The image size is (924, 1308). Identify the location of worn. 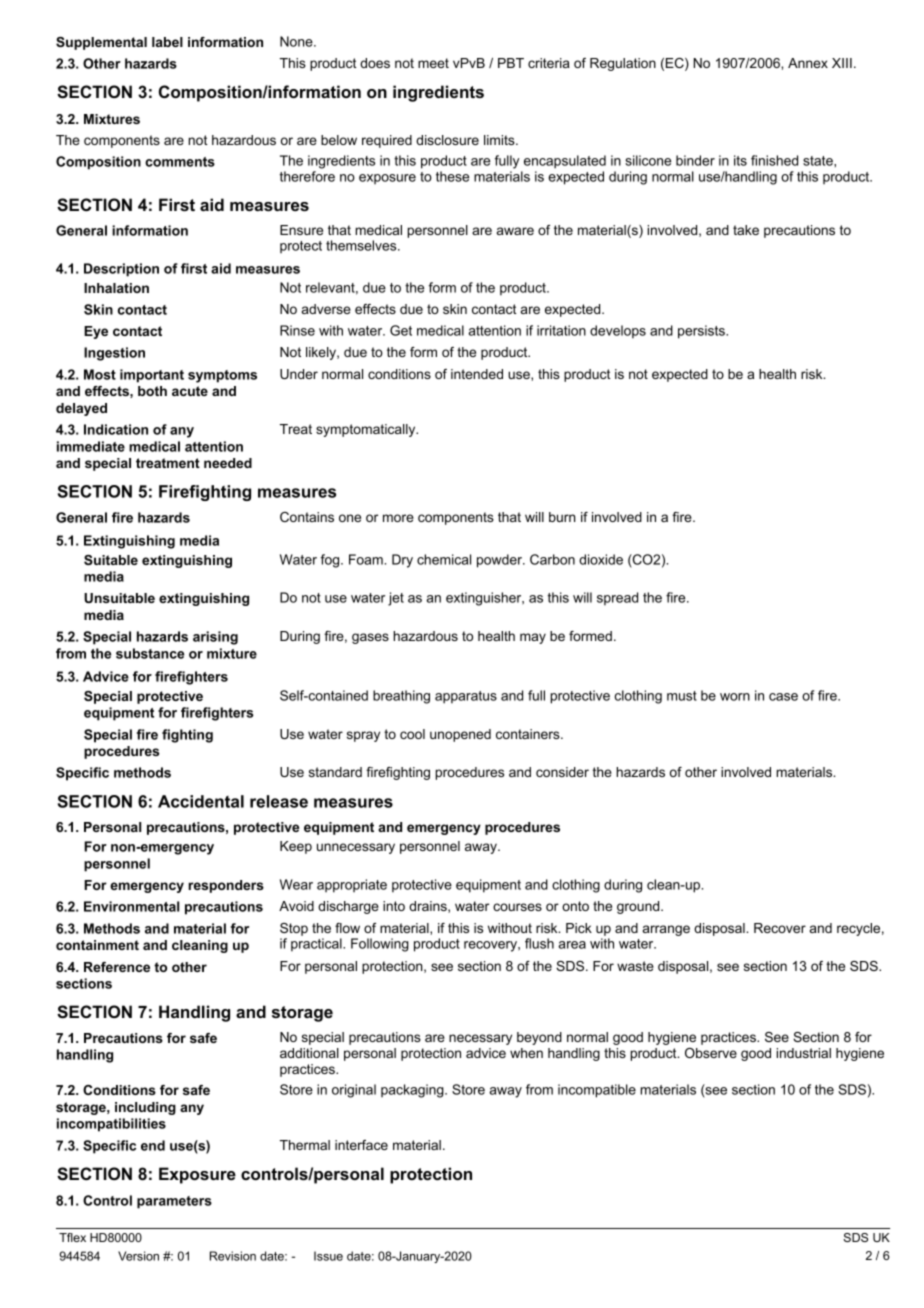
(735, 697).
